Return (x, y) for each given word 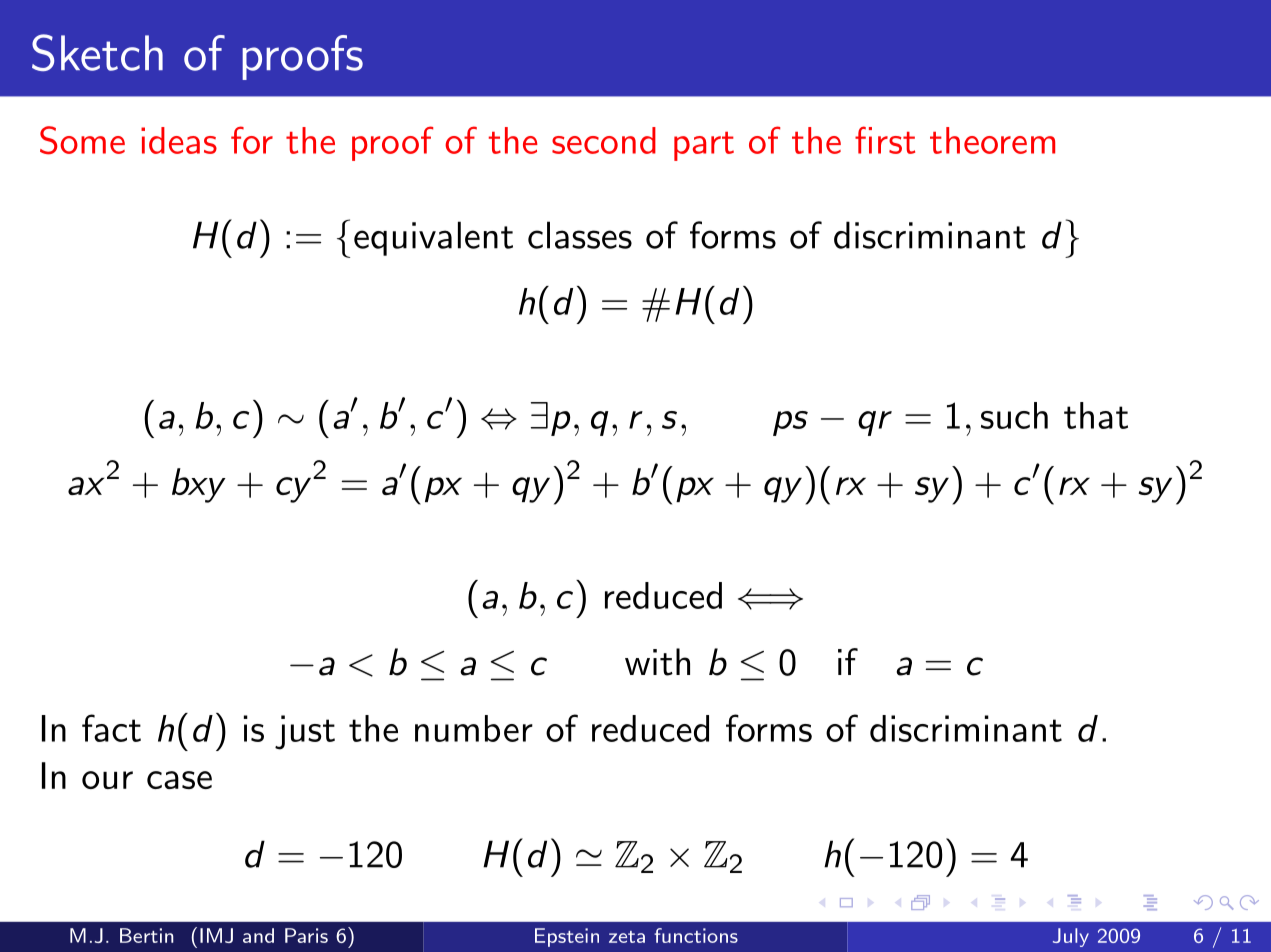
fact (111, 728)
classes (580, 235)
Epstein (567, 937)
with (657, 662)
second (604, 140)
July (1071, 937)
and (258, 935)
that (1096, 415)
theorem (992, 140)
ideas (179, 140)
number (474, 728)
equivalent (433, 238)
